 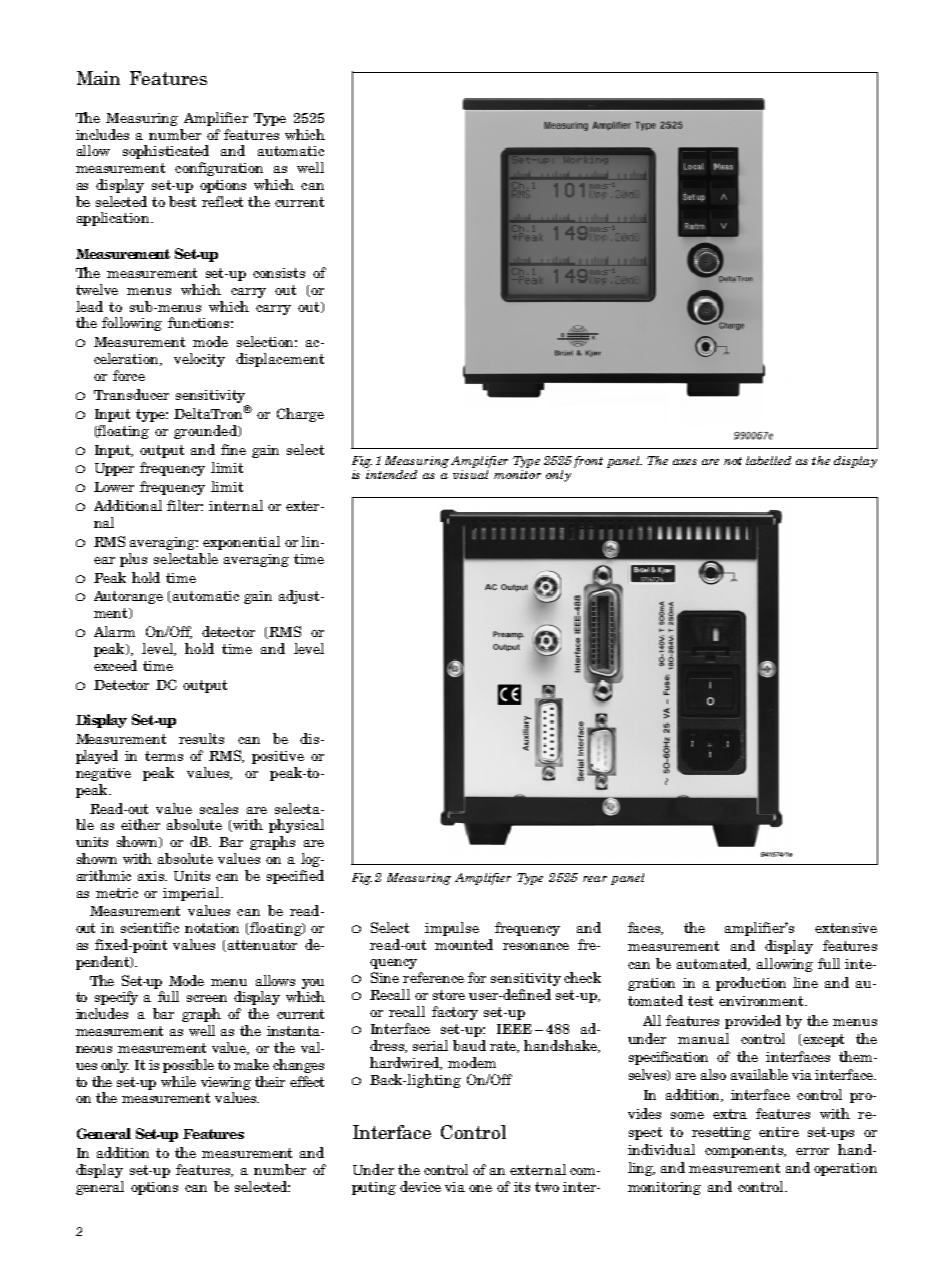 I want to click on results, so click(x=201, y=738).
